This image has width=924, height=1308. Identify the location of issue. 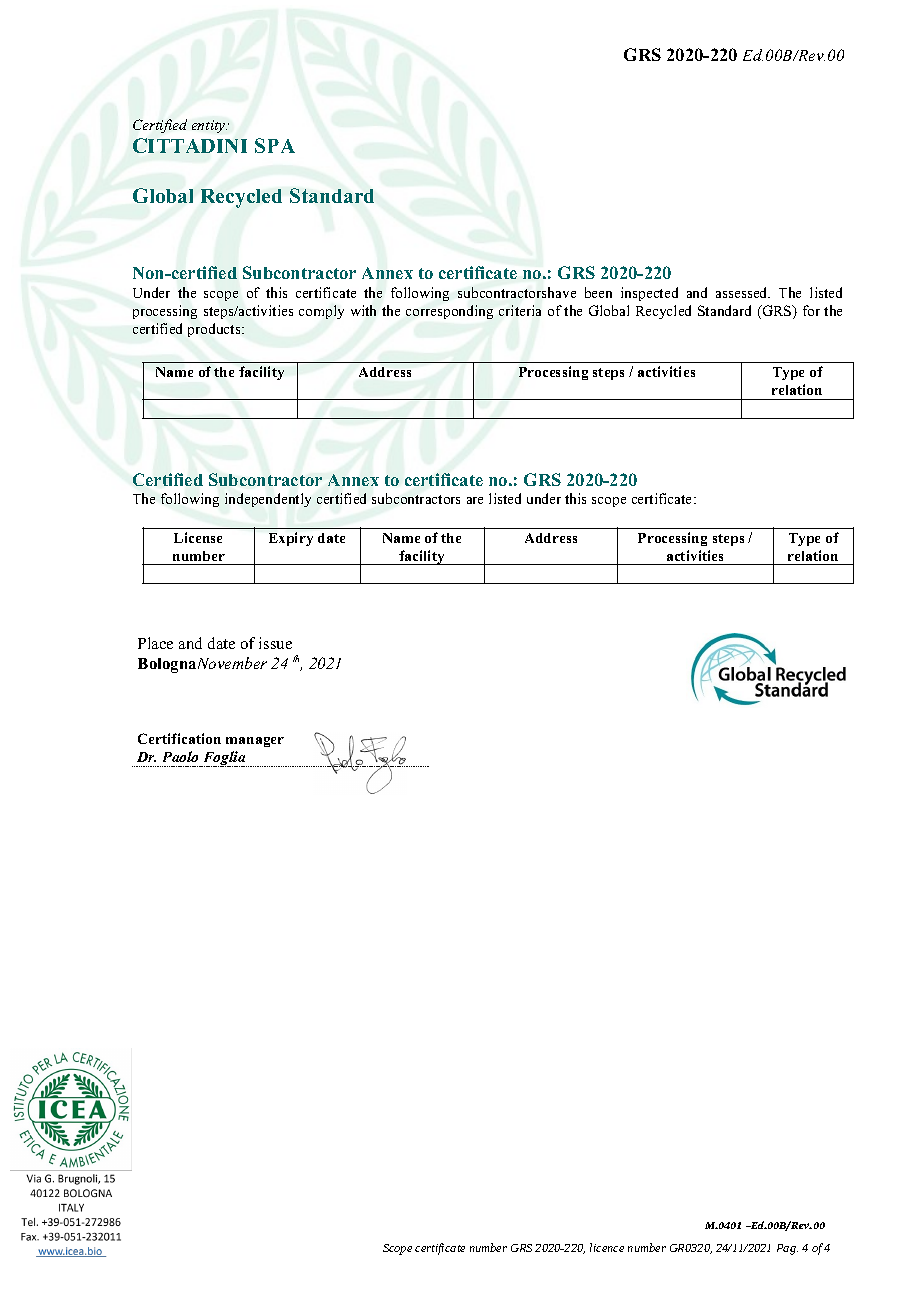
(275, 643).
